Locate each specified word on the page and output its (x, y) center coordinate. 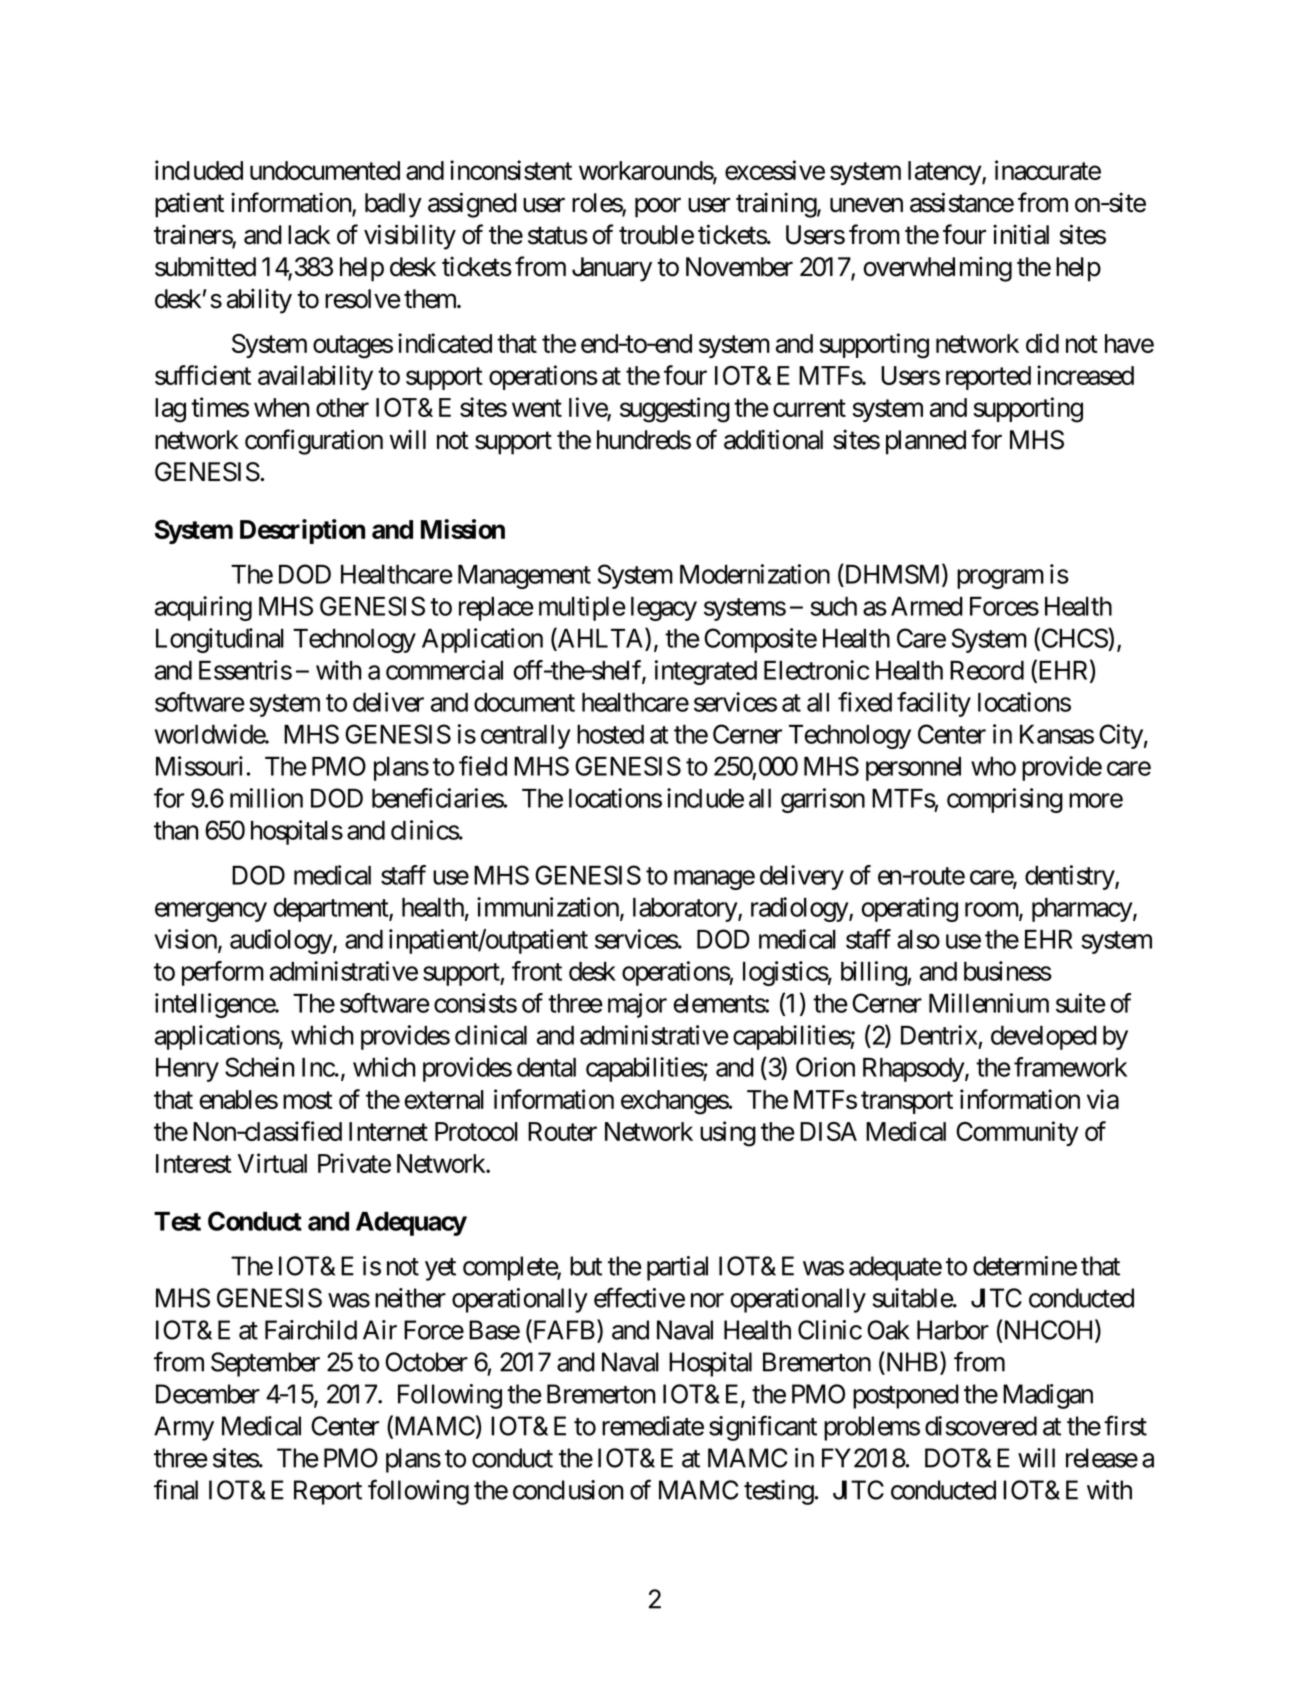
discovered (981, 1426)
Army (184, 1428)
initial (1021, 234)
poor (658, 208)
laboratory (686, 910)
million (266, 798)
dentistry (1070, 877)
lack (309, 235)
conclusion (568, 1490)
